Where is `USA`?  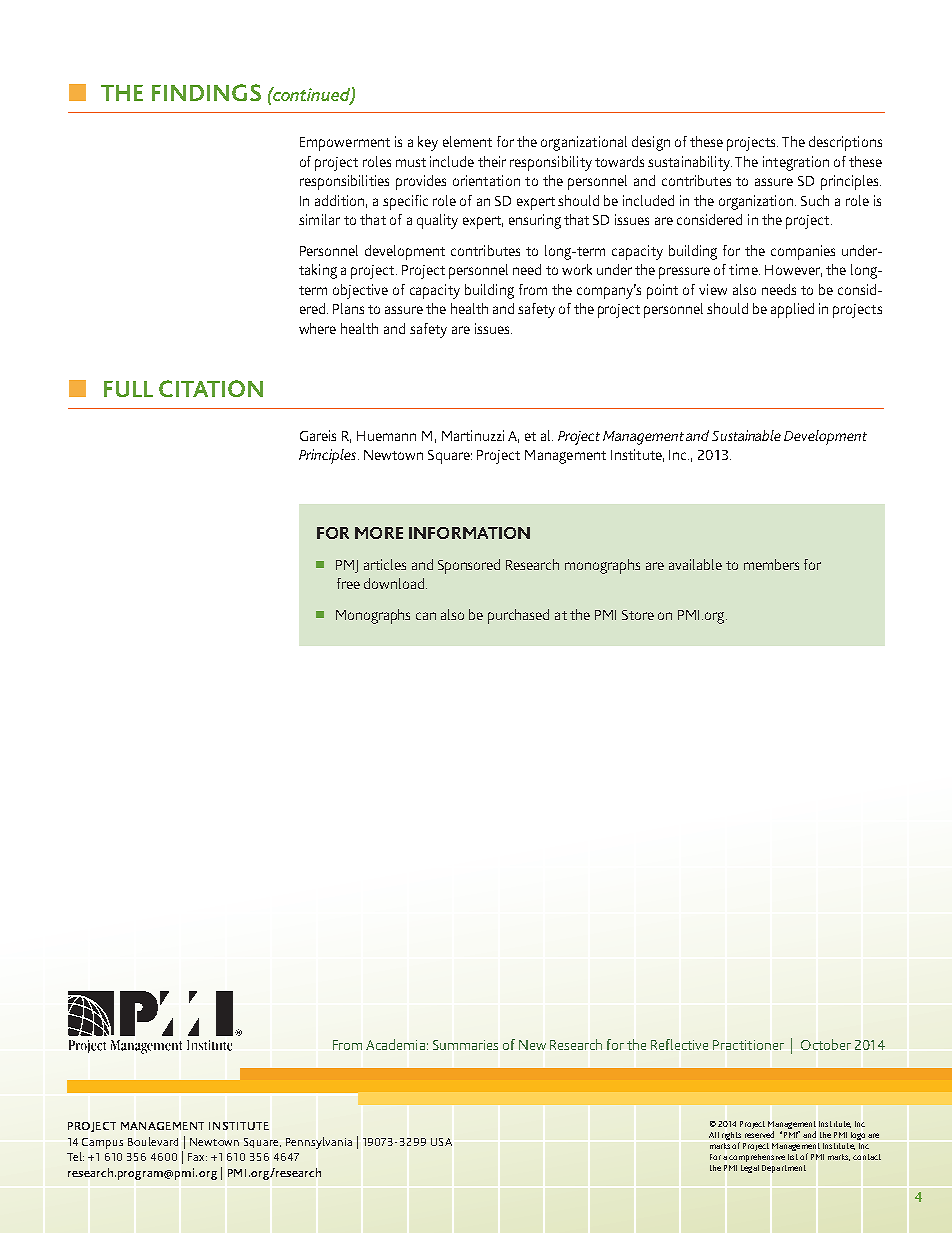
USA is located at coordinates (441, 1142).
